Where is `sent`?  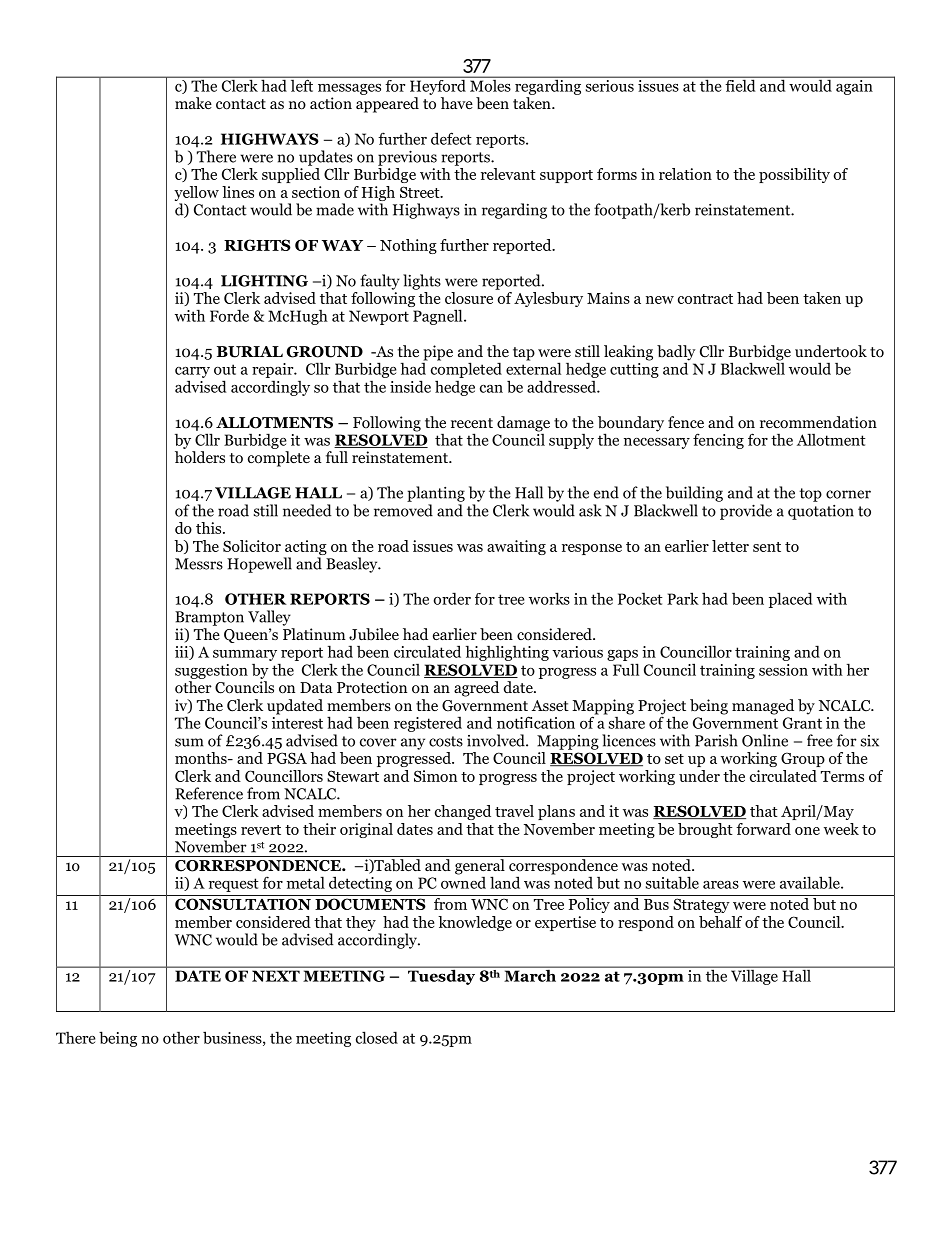
sent is located at coordinates (767, 547).
